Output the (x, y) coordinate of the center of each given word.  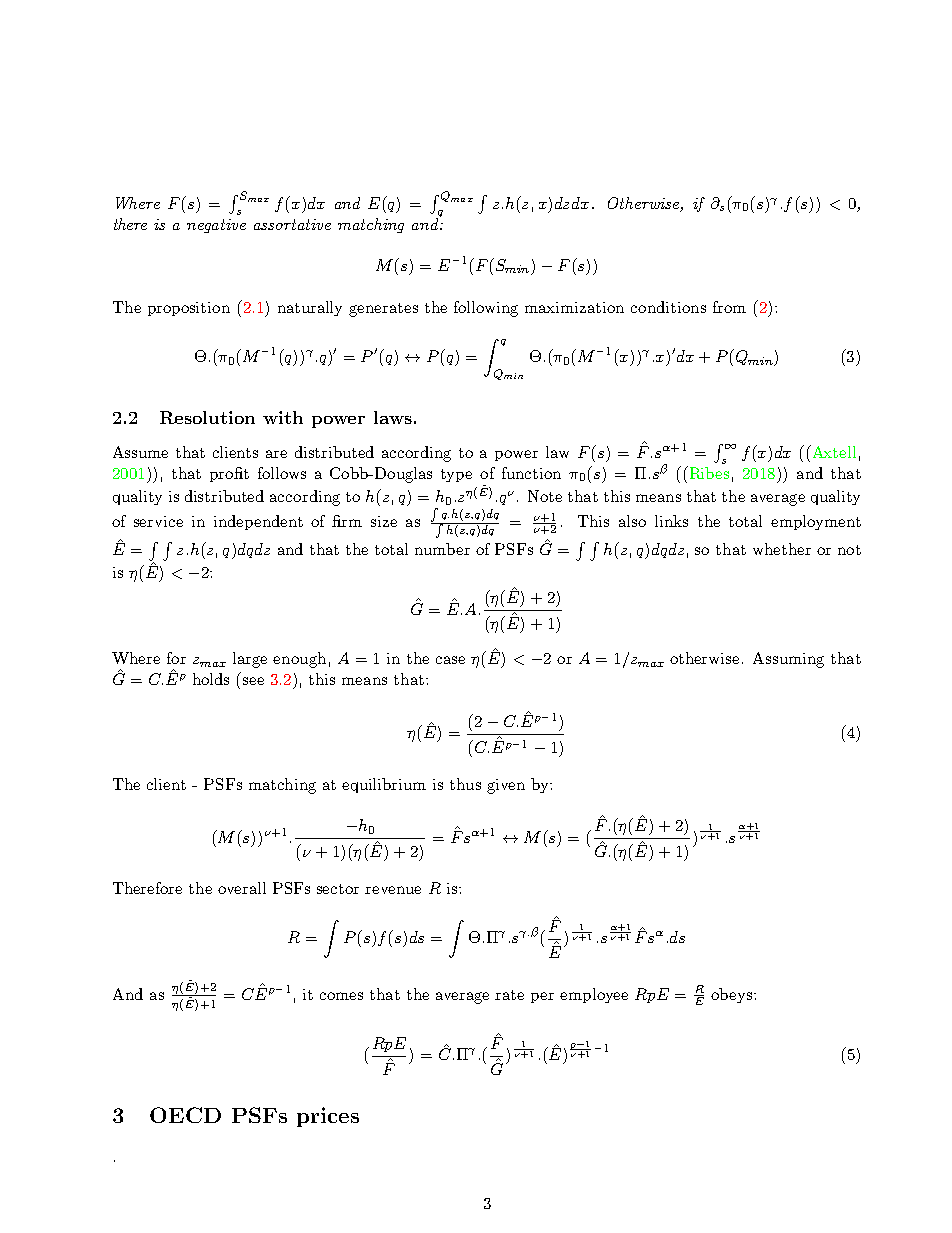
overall (242, 888)
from (729, 307)
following (486, 309)
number (442, 549)
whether (782, 549)
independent (258, 522)
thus (465, 784)
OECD (185, 1115)
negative (216, 226)
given (506, 786)
